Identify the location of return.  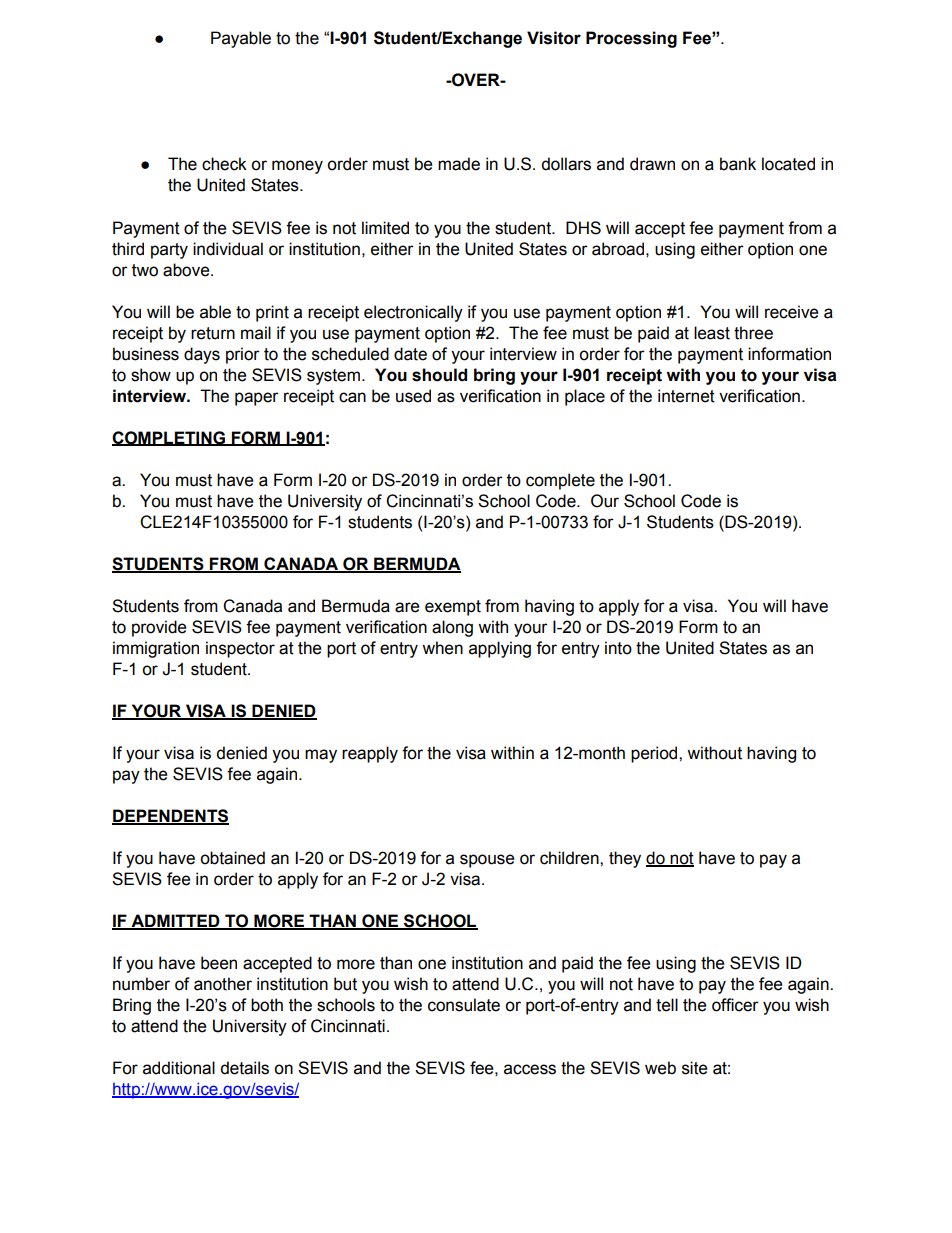
(213, 333).
